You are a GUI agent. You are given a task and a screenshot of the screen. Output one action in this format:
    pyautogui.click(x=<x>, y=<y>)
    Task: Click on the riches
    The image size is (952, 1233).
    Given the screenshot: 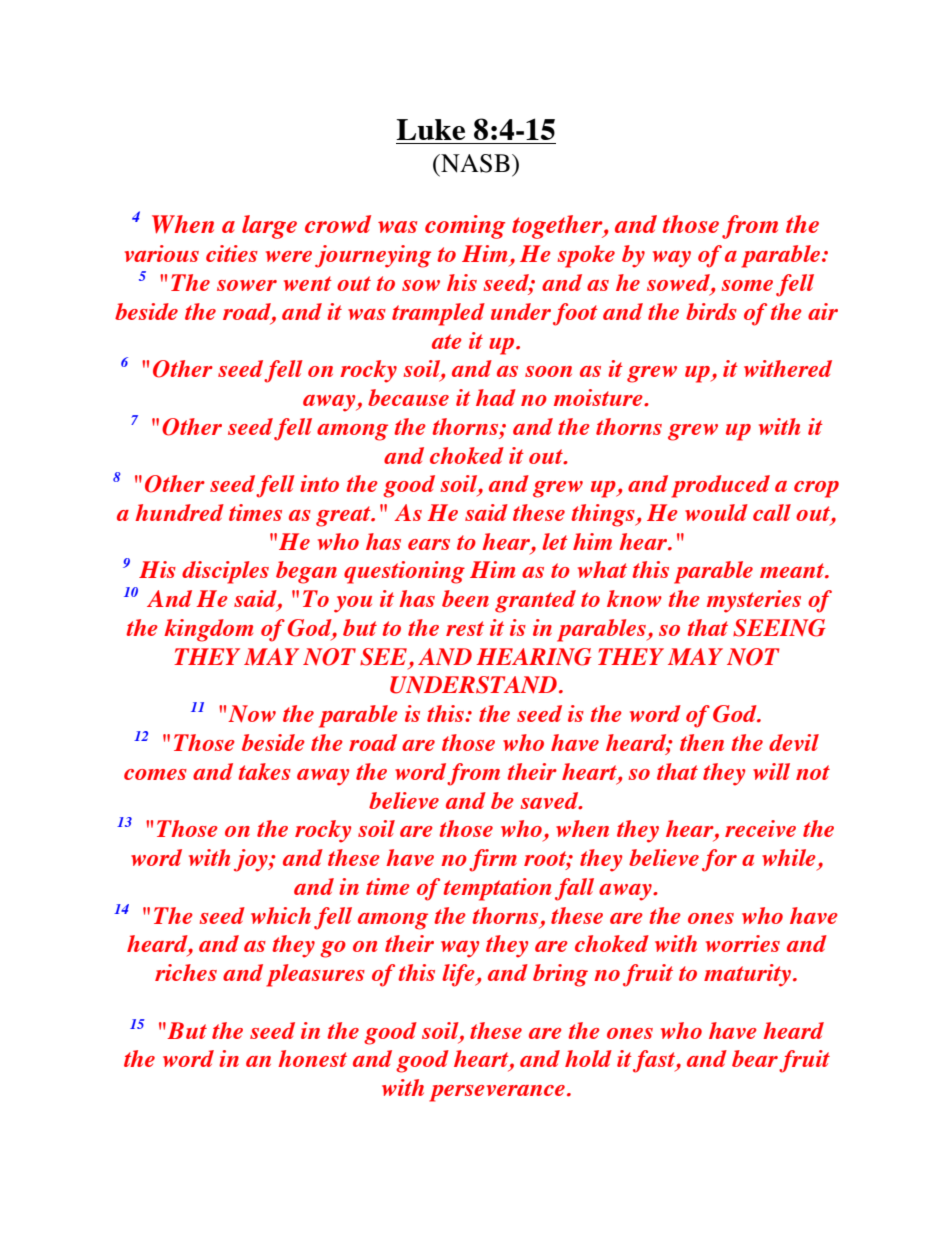 What is the action you would take?
    pyautogui.click(x=186, y=972)
